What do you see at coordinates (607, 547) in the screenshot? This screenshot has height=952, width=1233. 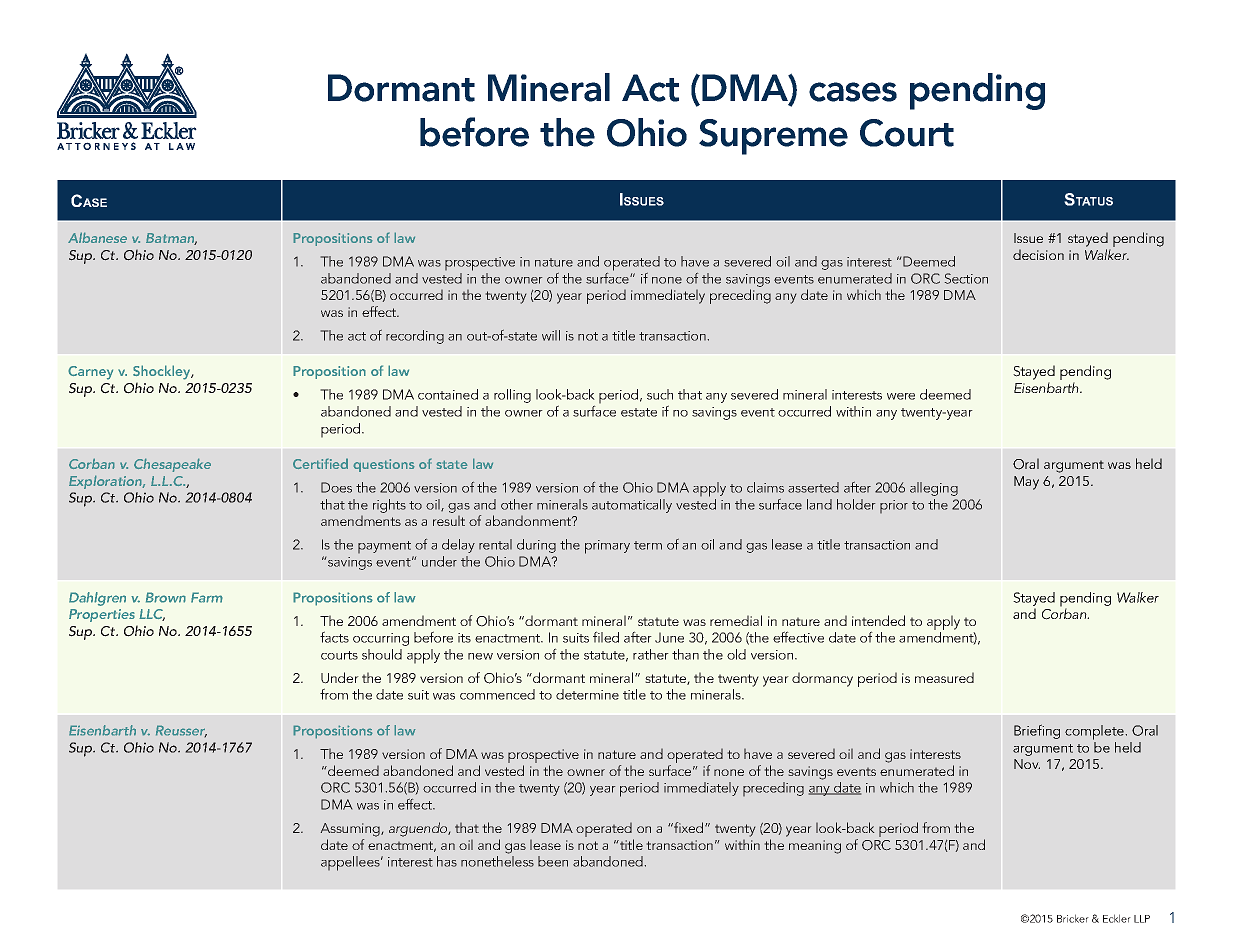 I see `primary` at bounding box center [607, 547].
